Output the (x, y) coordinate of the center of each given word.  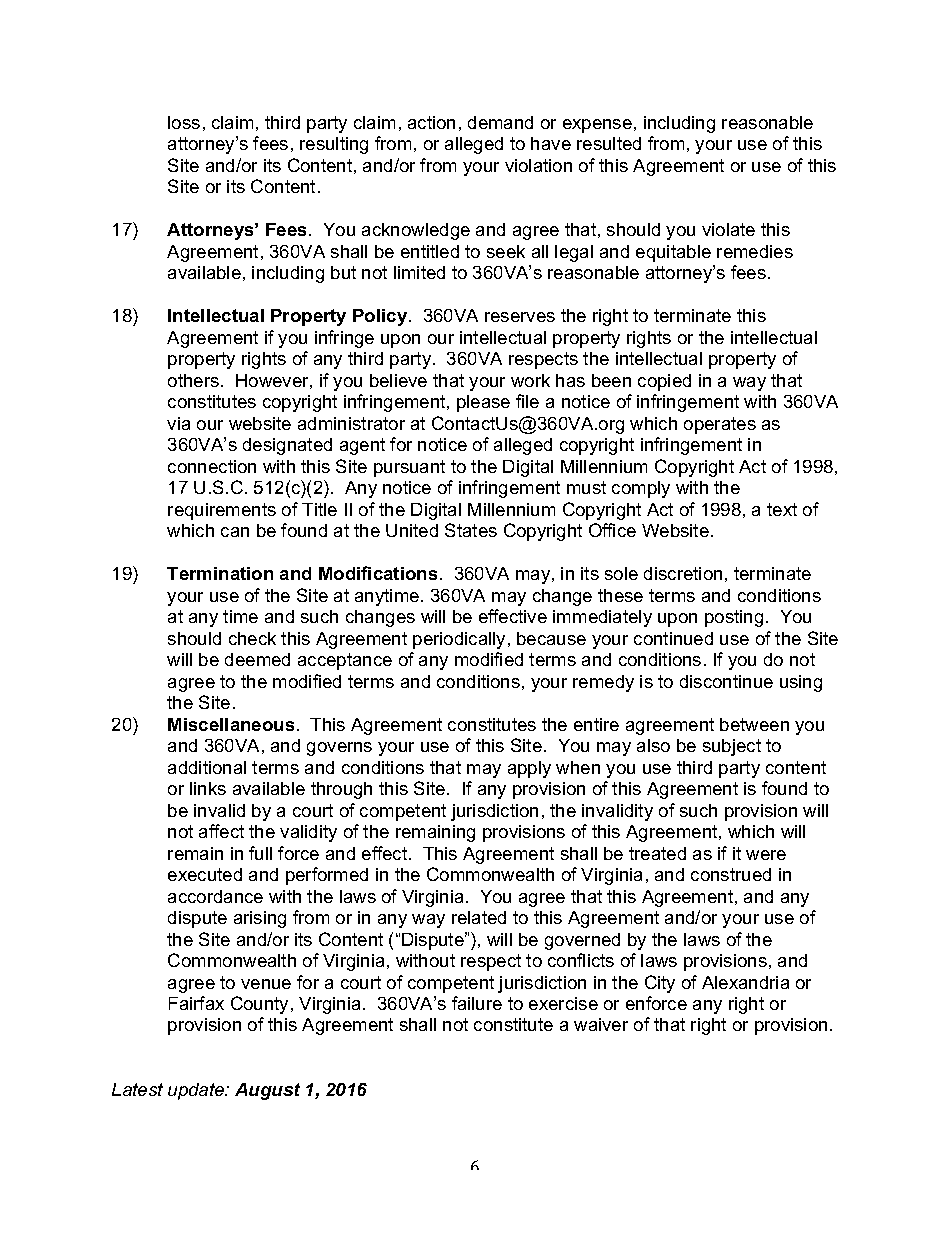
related (479, 917)
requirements (222, 511)
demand (500, 122)
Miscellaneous (231, 724)
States (471, 530)
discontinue (726, 681)
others (193, 380)
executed (205, 874)
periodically (459, 640)
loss (184, 122)
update (197, 1091)
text (782, 509)
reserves (520, 317)
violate (728, 229)
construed (731, 874)
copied (664, 382)
